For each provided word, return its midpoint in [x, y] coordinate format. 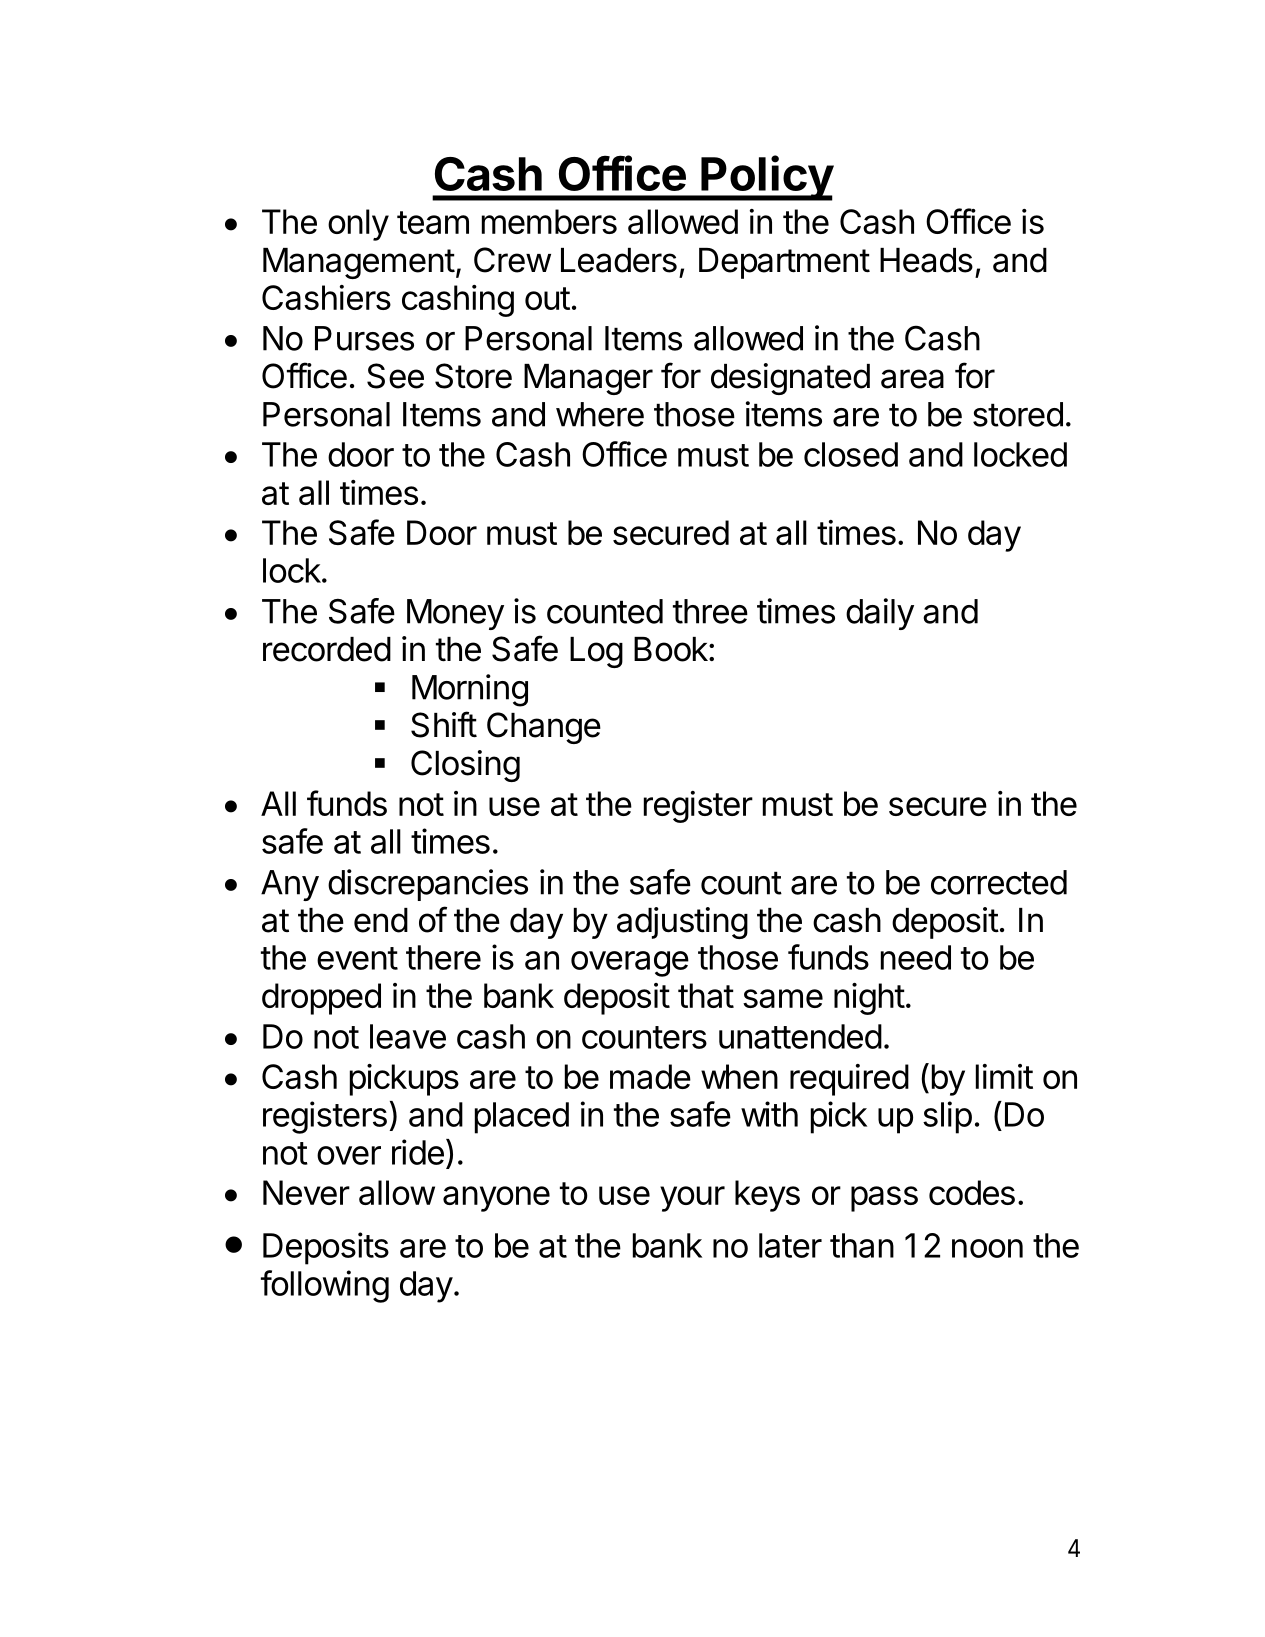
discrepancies [428, 885]
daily [880, 614]
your [692, 1199]
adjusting [682, 923]
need [916, 957]
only [358, 225]
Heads [926, 260]
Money [455, 614]
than [862, 1245]
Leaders [619, 260]
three [710, 611]
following [325, 1286]
